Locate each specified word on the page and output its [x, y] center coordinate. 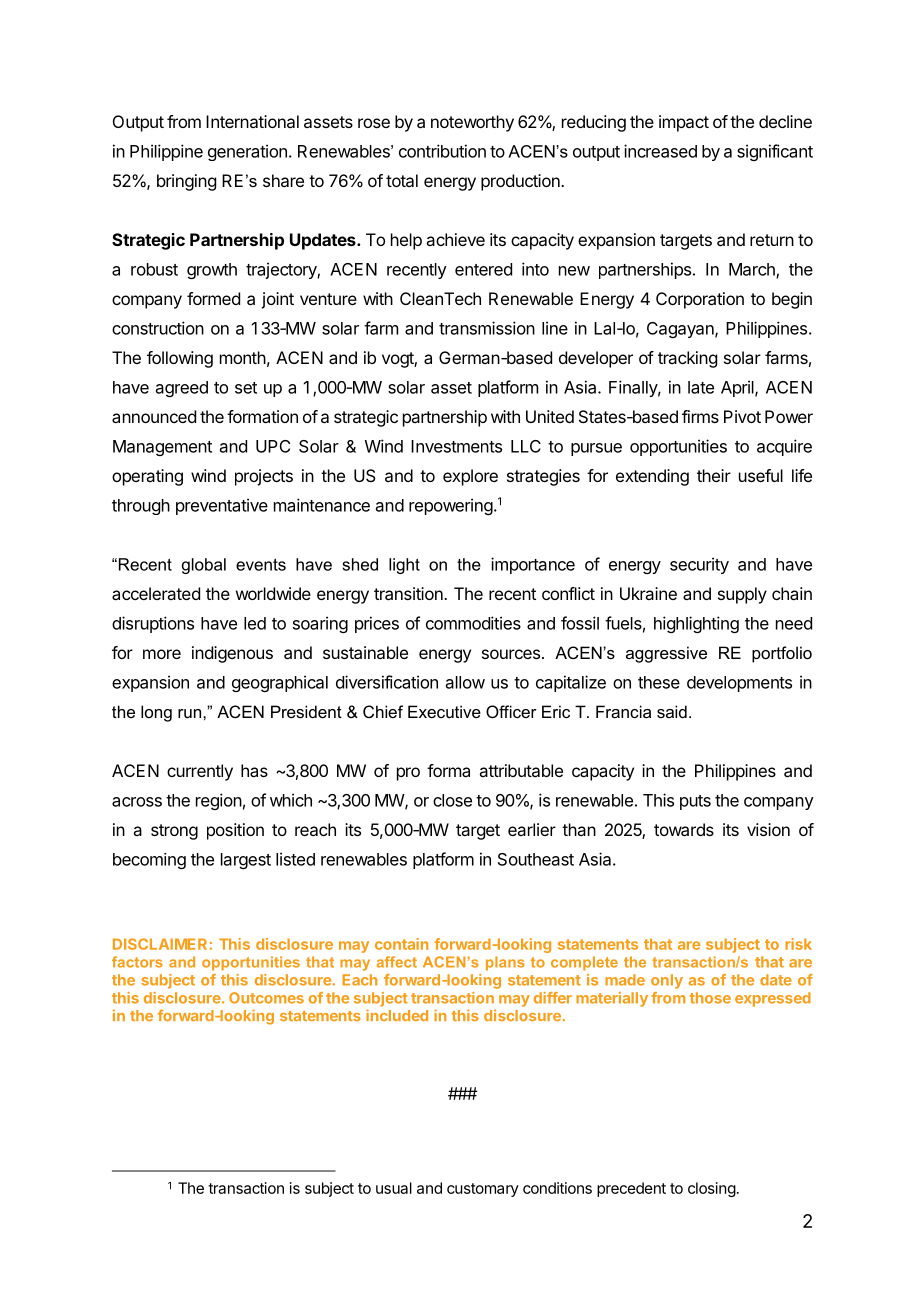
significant [775, 152]
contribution [442, 151]
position [235, 831]
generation [247, 152]
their [714, 475]
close [452, 800]
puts [695, 802]
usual [394, 1188]
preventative [222, 506]
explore [470, 477]
